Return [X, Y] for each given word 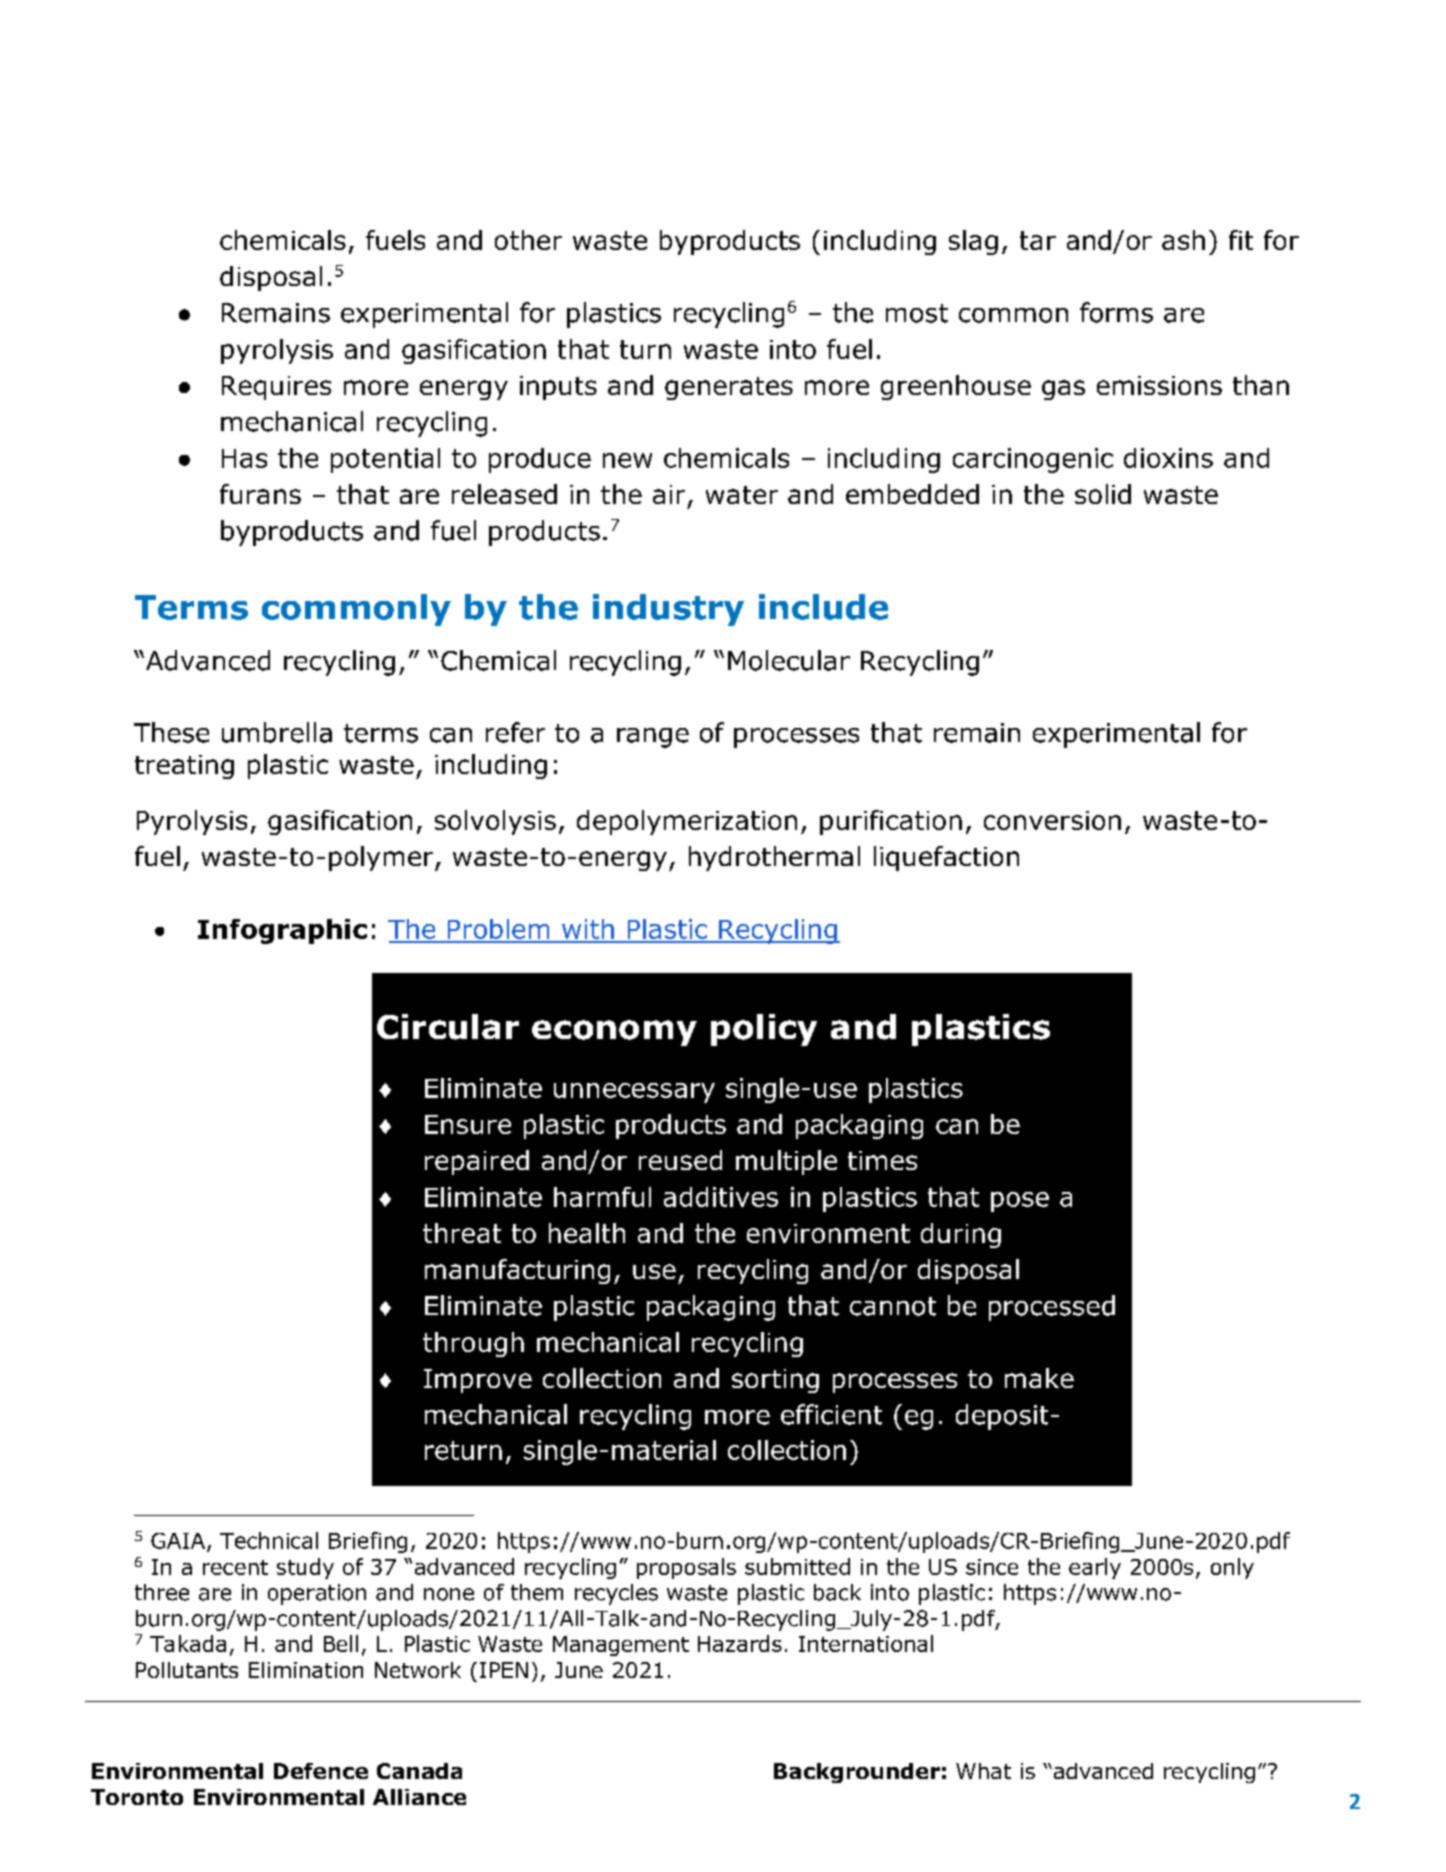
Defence [321, 1771]
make [1039, 1378]
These [171, 732]
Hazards [740, 1643]
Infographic [282, 931]
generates [729, 388]
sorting [775, 1381]
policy [764, 1030]
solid [1103, 494]
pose [1020, 1202]
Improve [478, 1381]
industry [668, 610]
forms [1116, 312]
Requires [276, 388]
